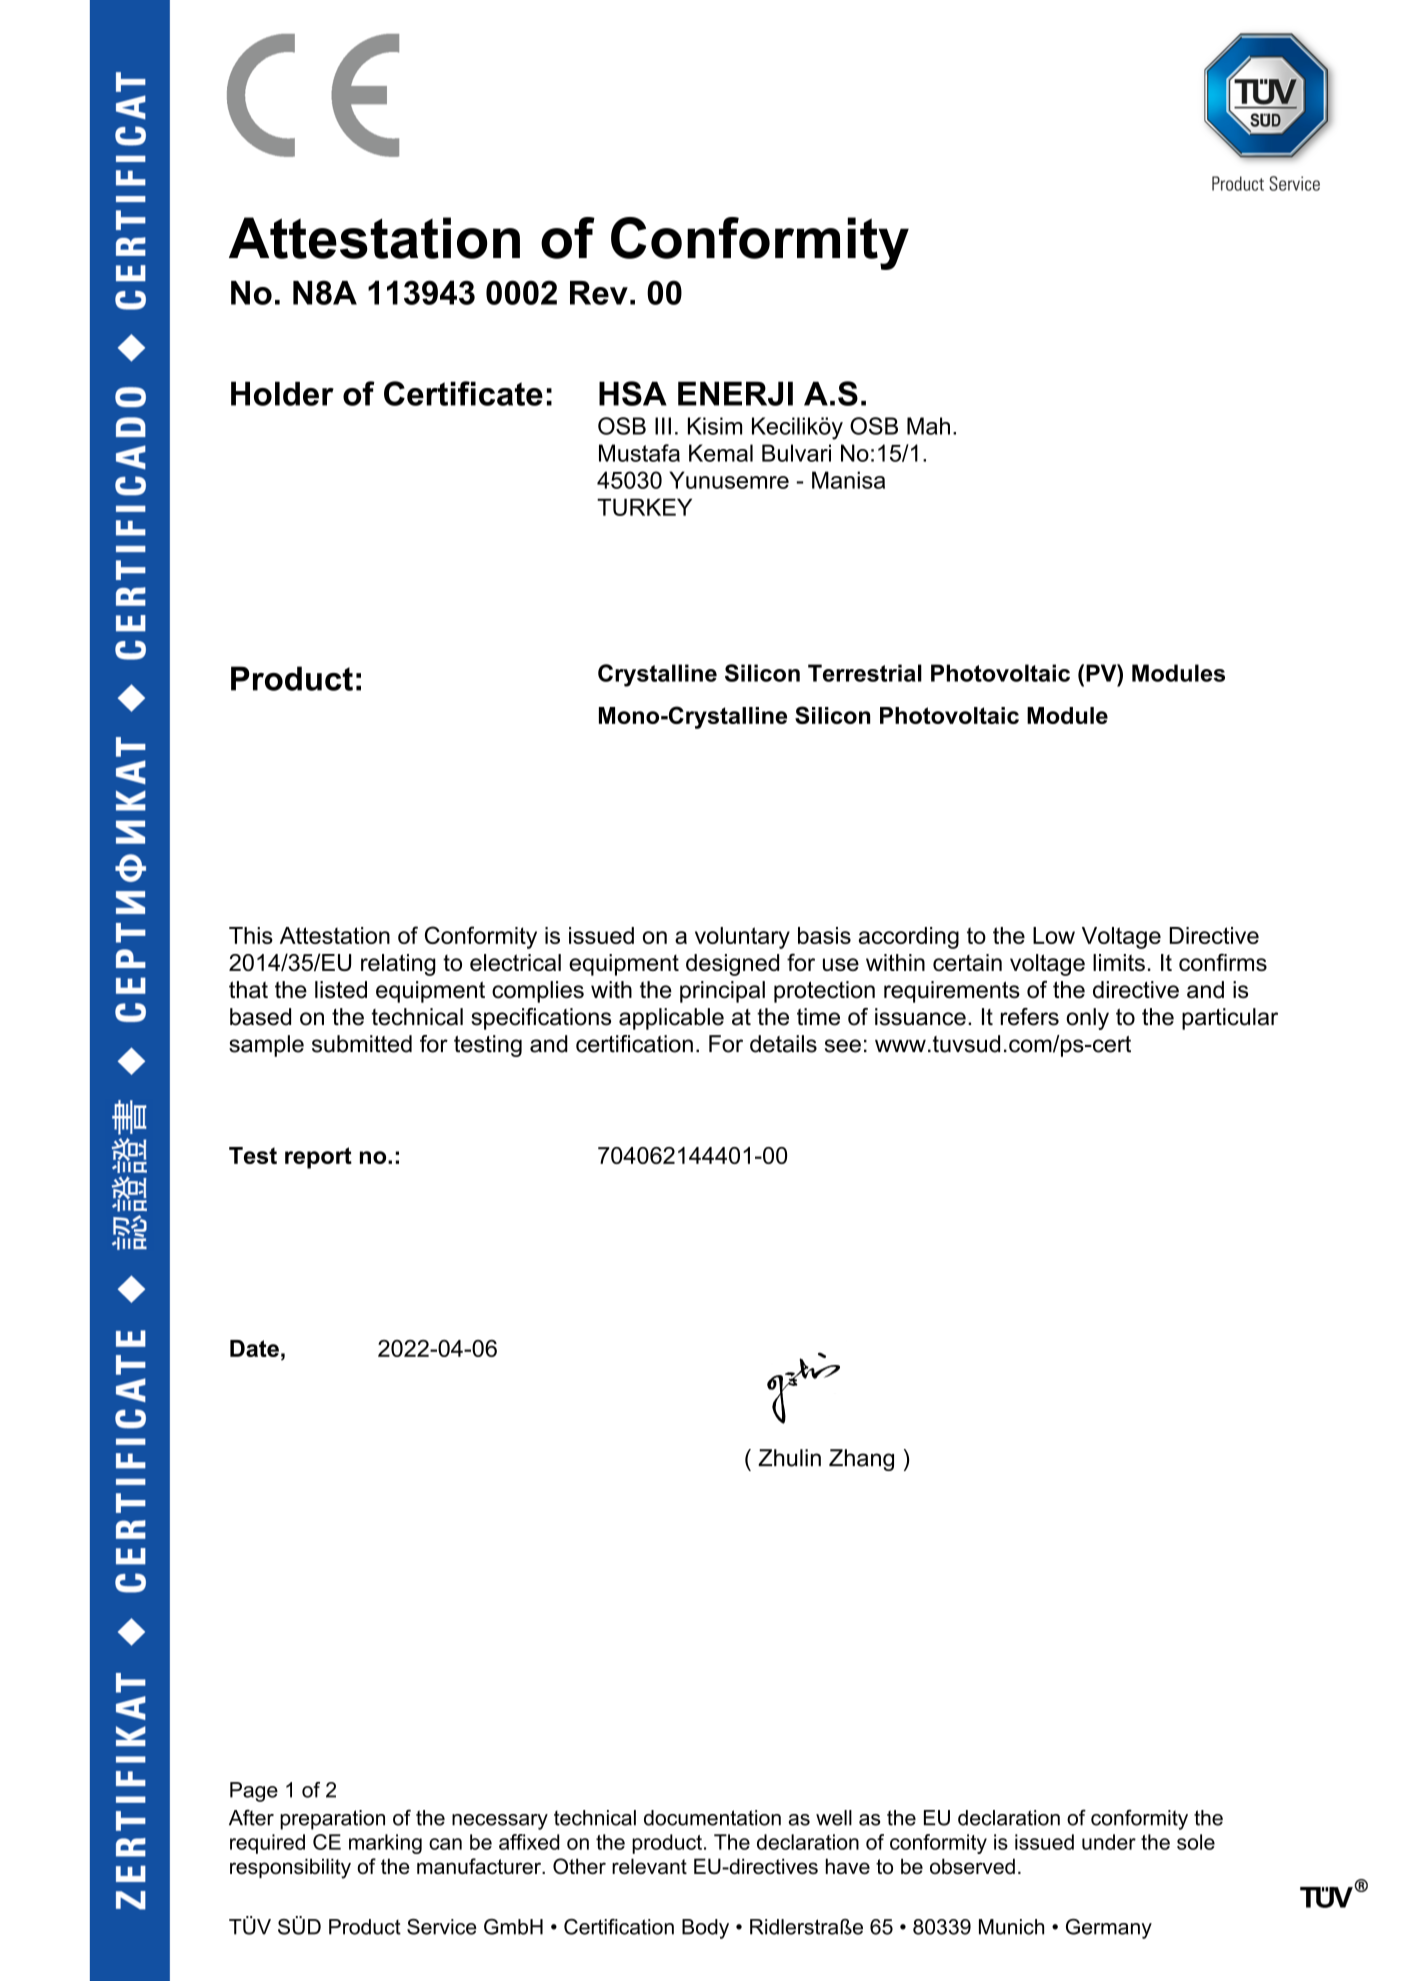 This screenshot has width=1401, height=1981. I want to click on Page, so click(254, 1792).
